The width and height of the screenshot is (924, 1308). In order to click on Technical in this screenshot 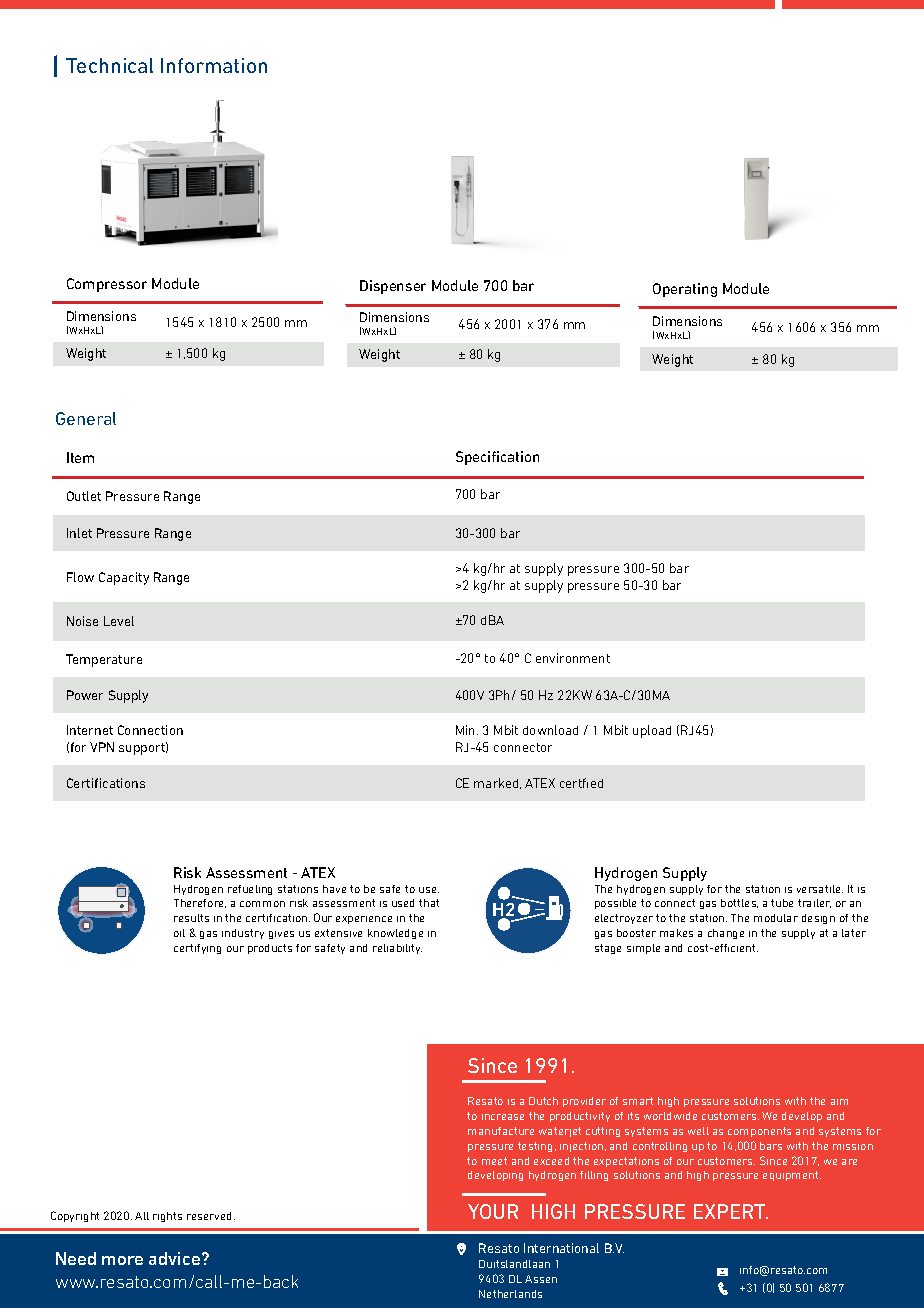, I will do `click(109, 65)`.
